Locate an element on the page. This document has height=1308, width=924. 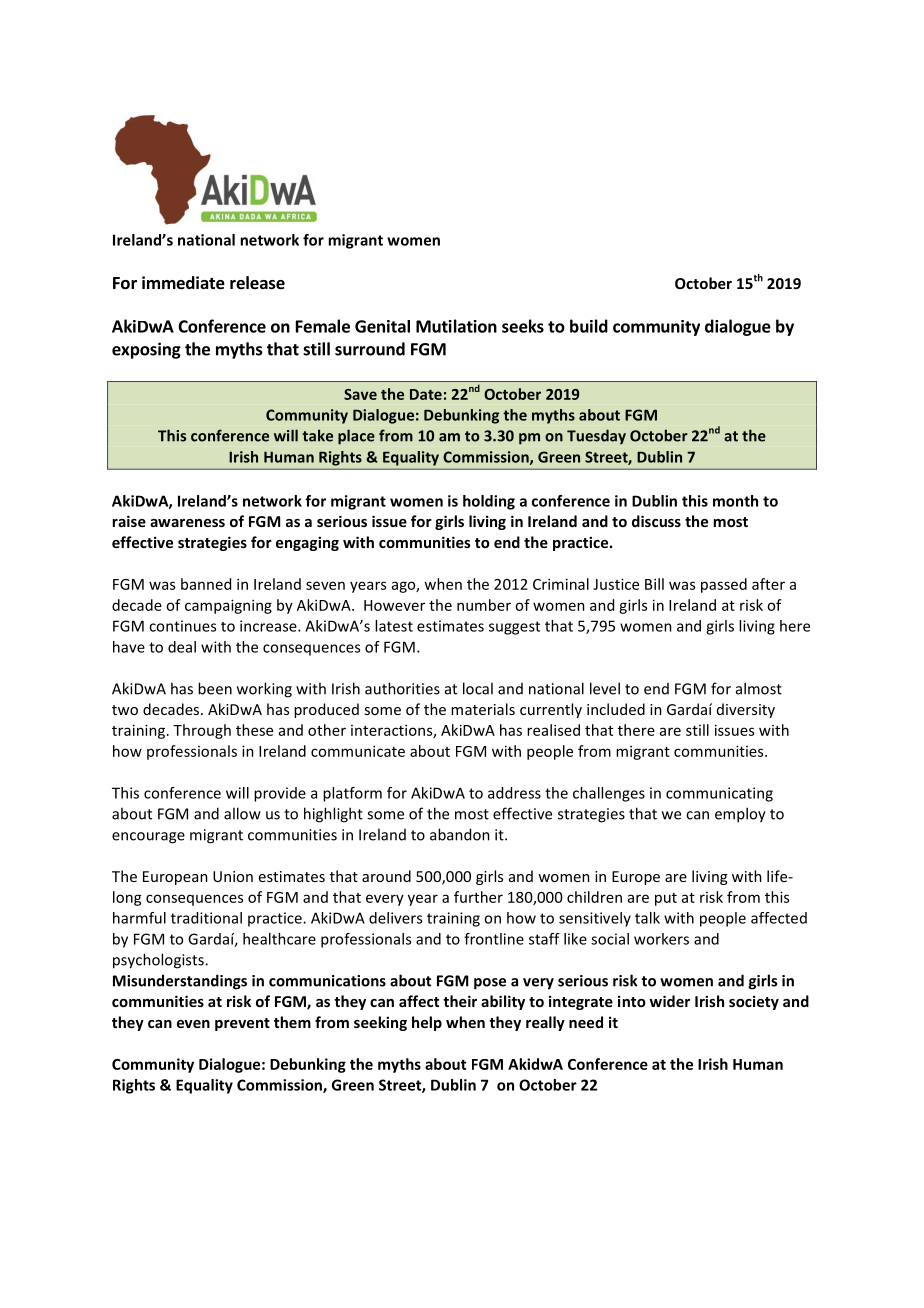
holding is located at coordinates (489, 502).
